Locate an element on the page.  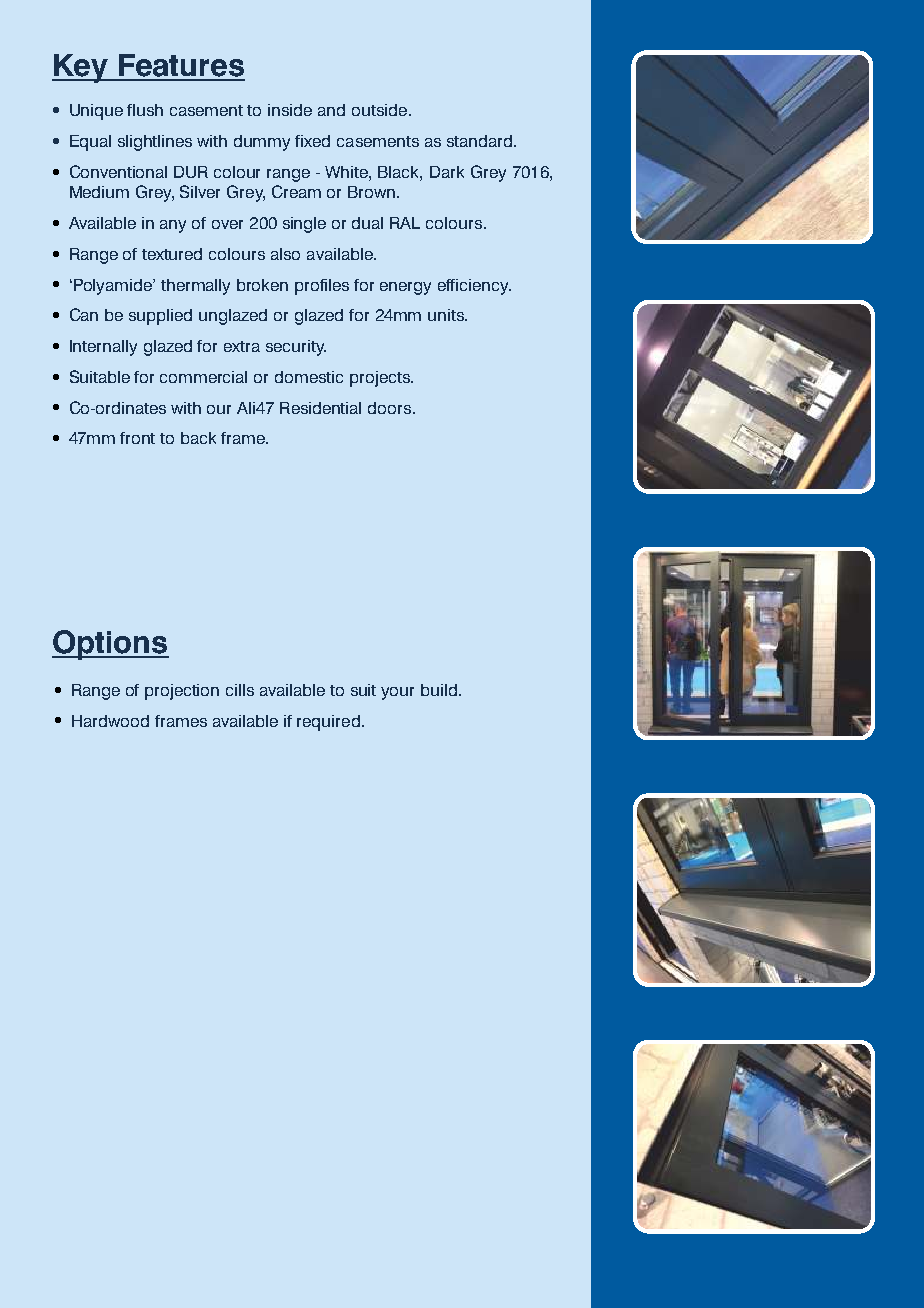
energy is located at coordinates (405, 288).
